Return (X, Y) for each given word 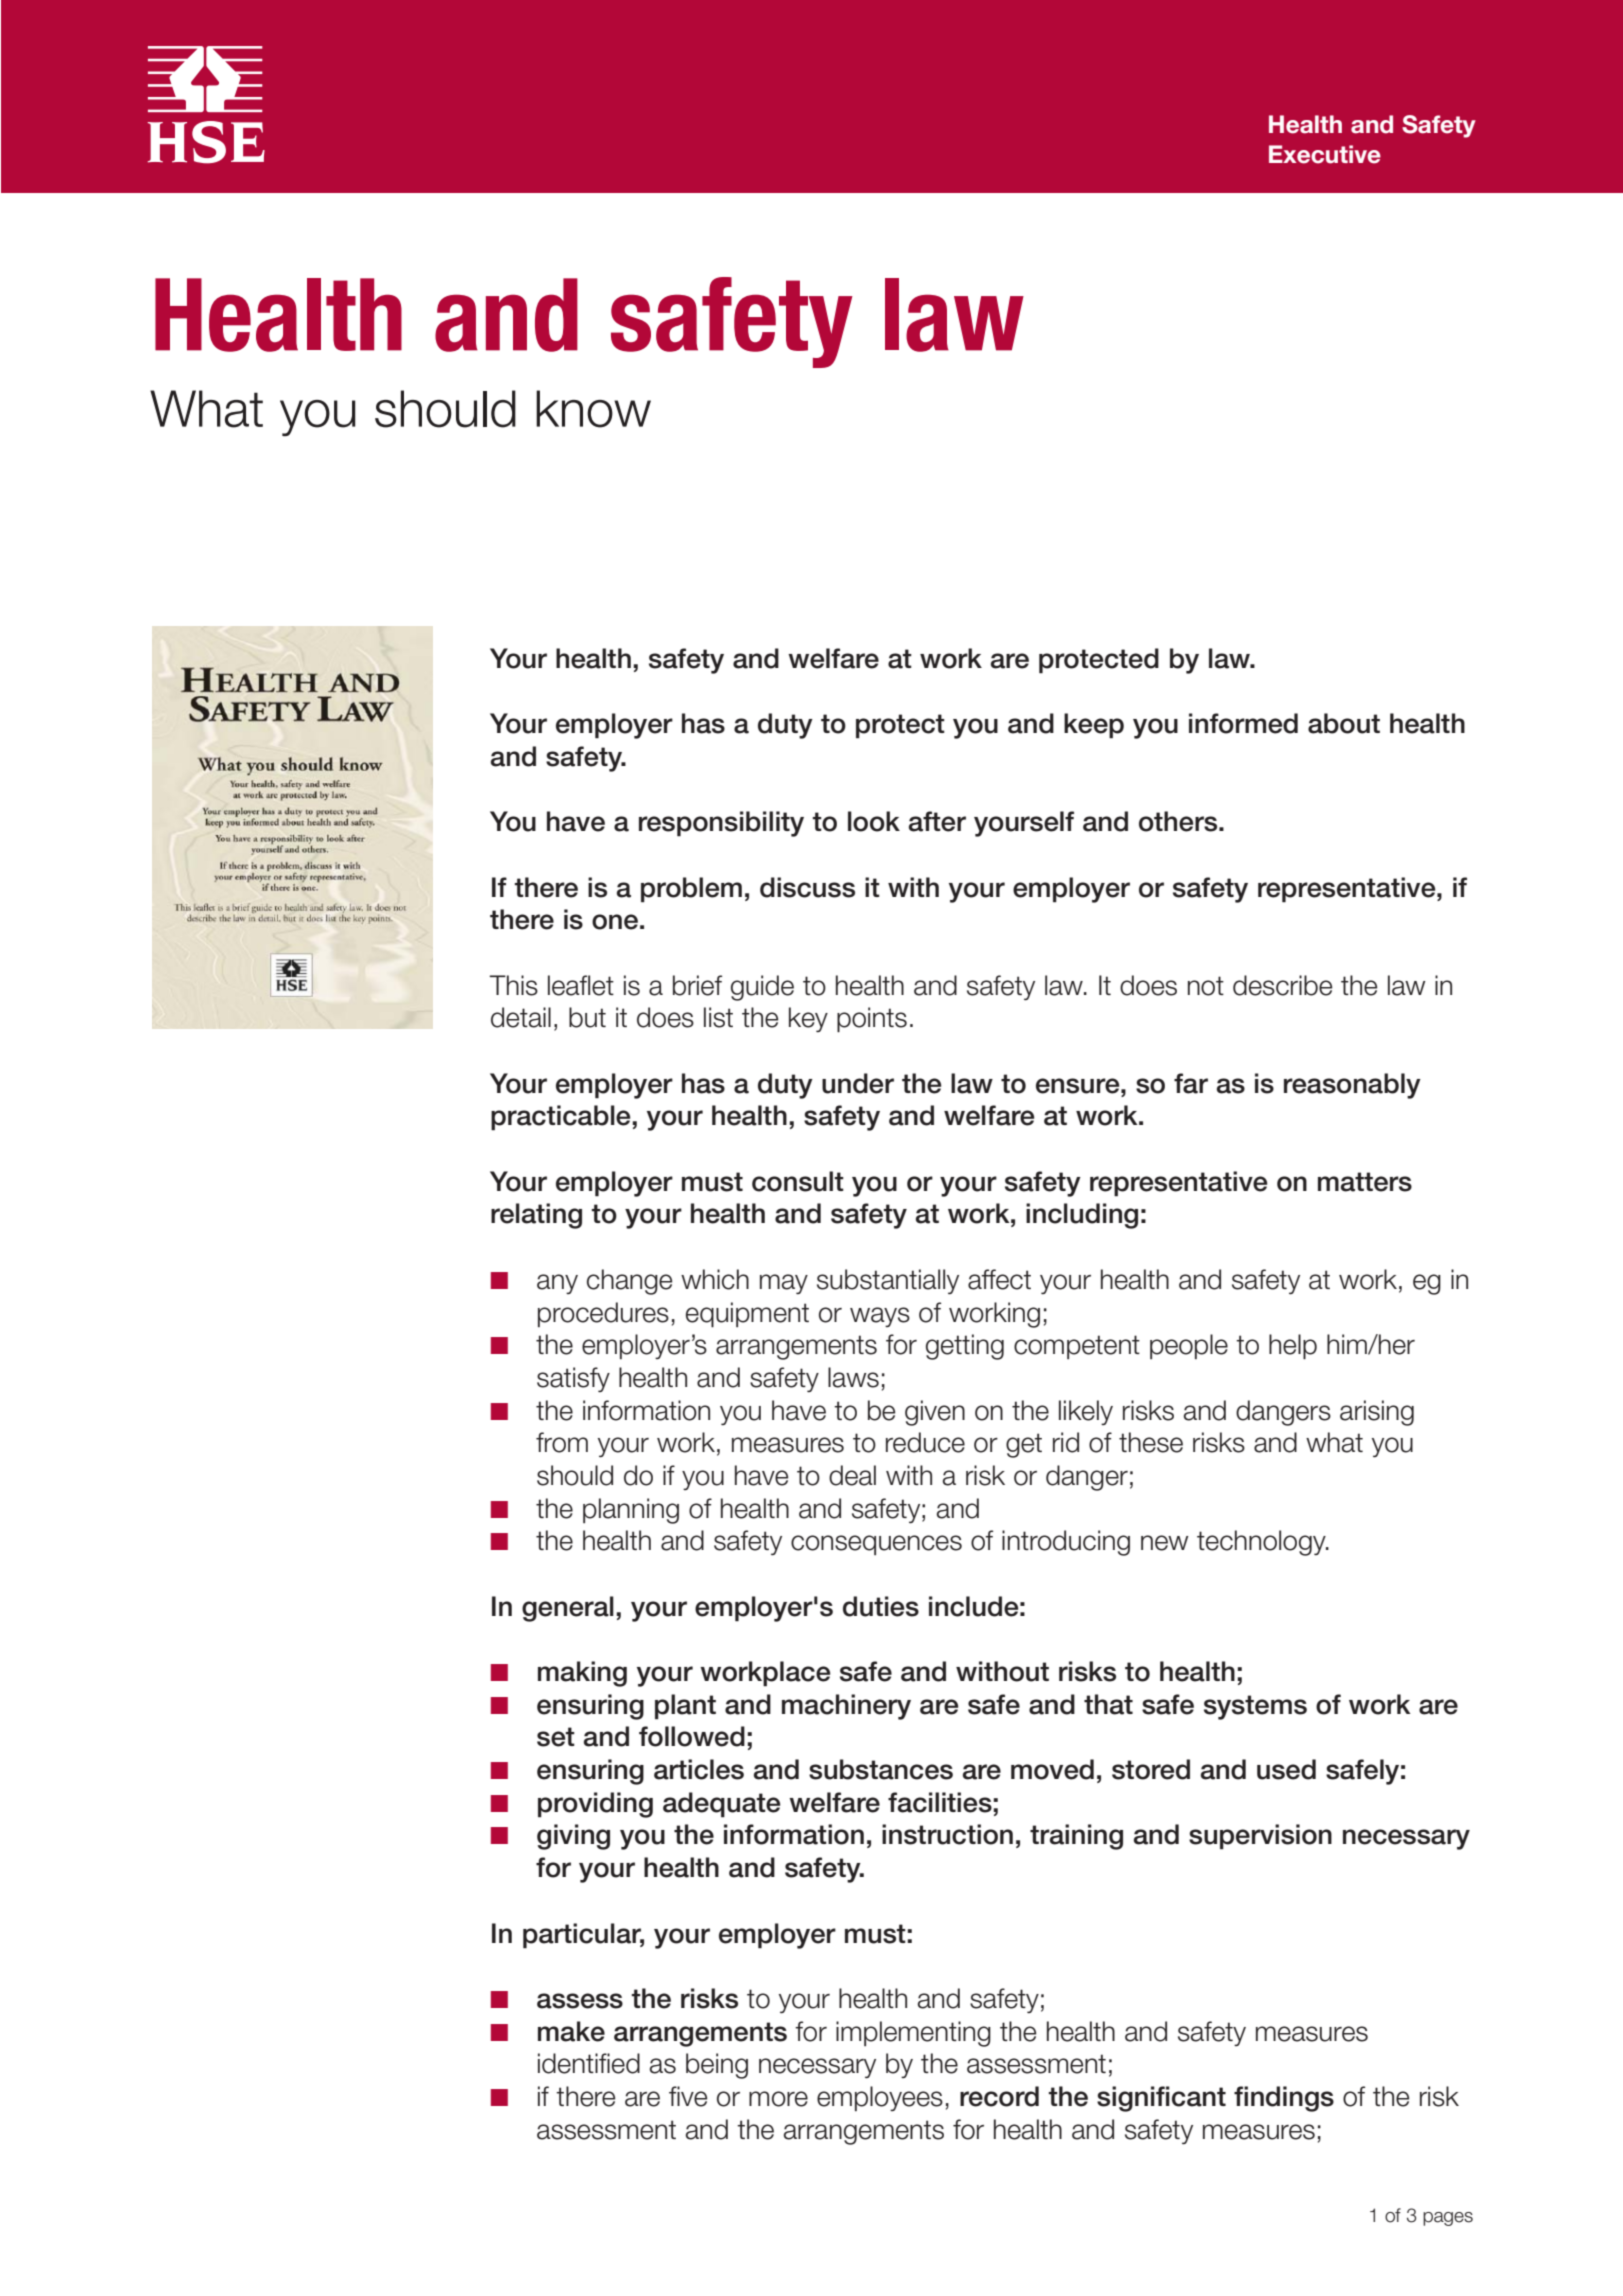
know (593, 409)
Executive (1325, 154)
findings (1284, 2099)
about (1344, 723)
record (999, 2096)
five (688, 2096)
